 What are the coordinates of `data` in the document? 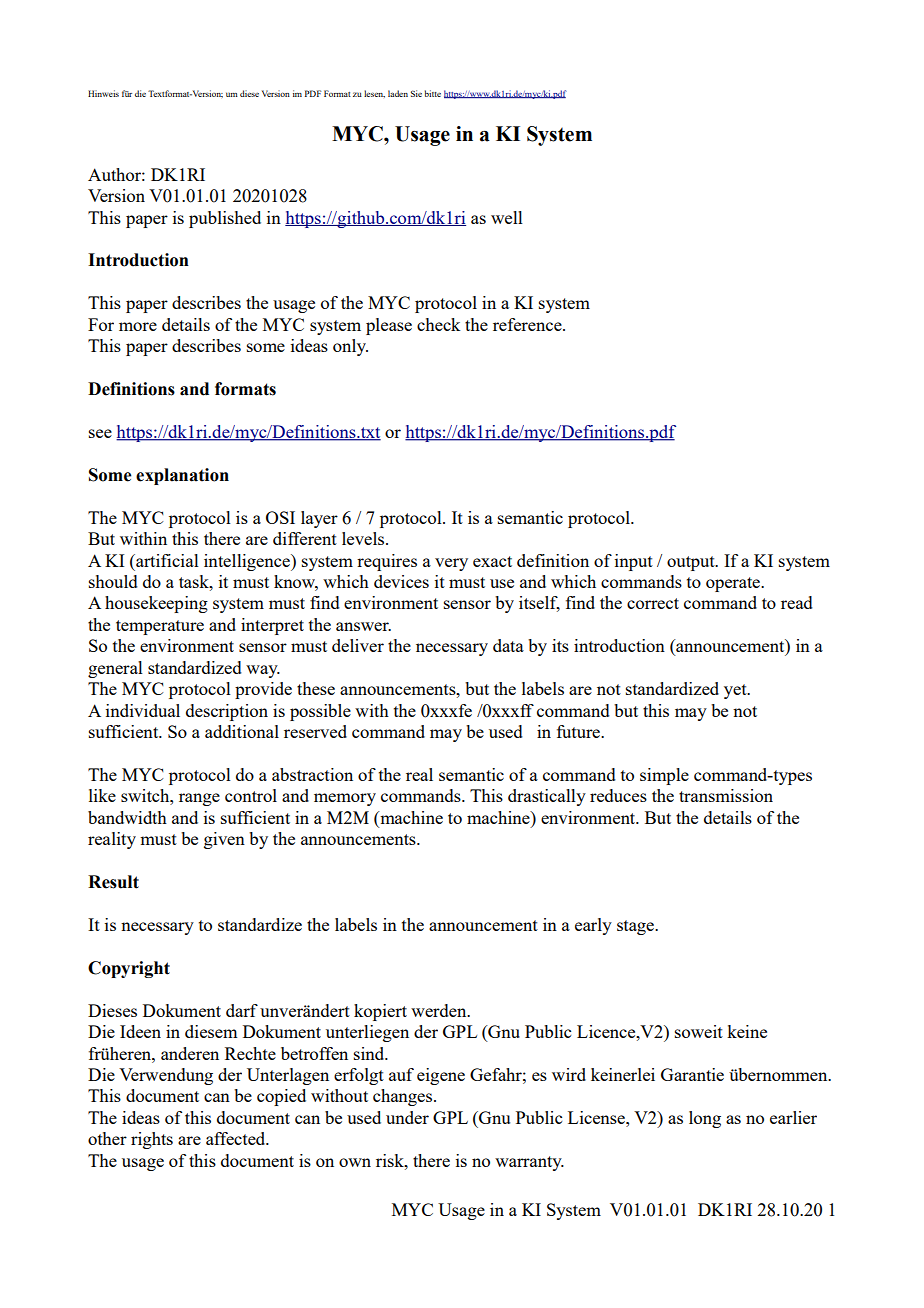 It's located at (508, 645).
